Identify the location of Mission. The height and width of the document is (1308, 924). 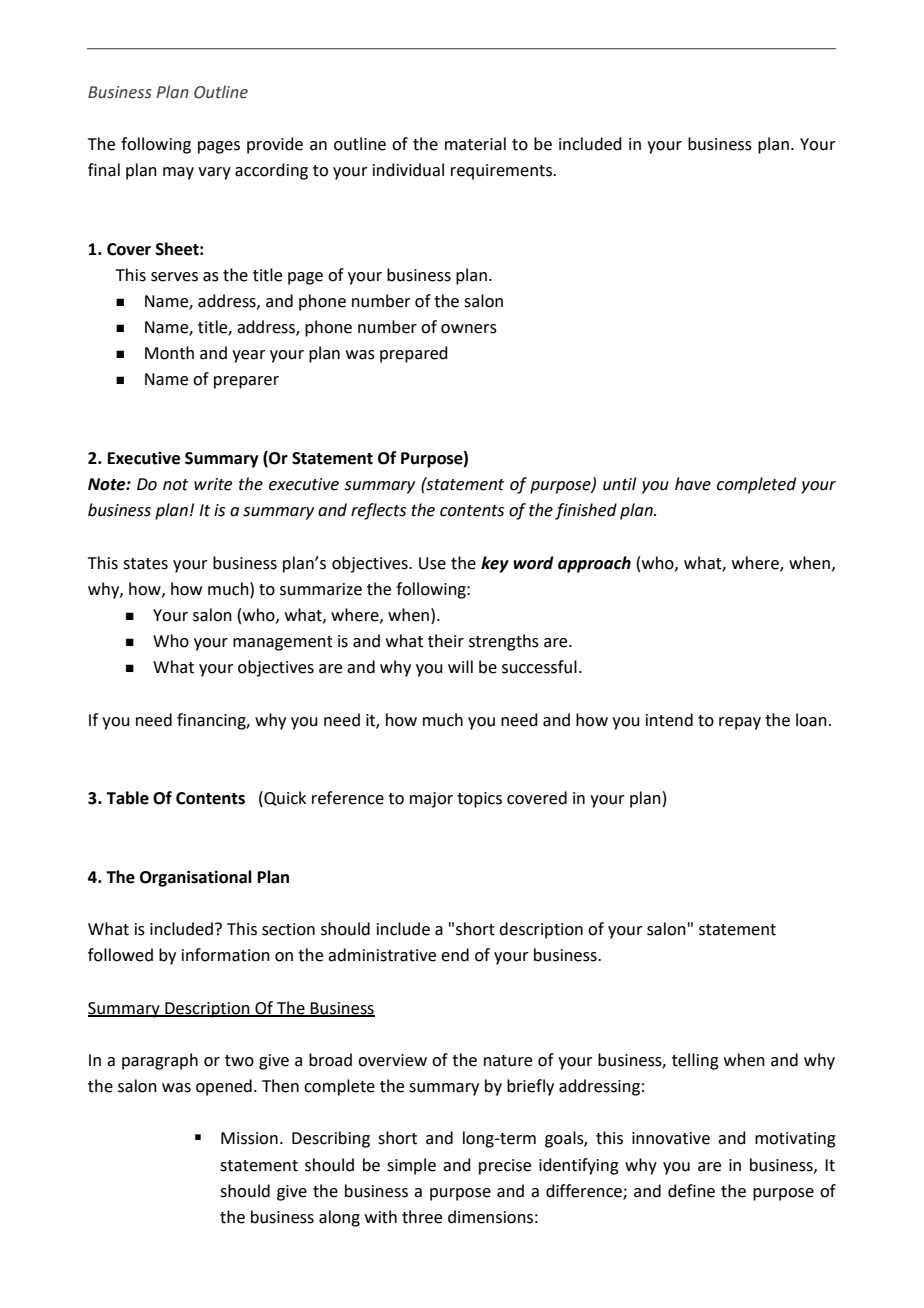
(249, 1138).
